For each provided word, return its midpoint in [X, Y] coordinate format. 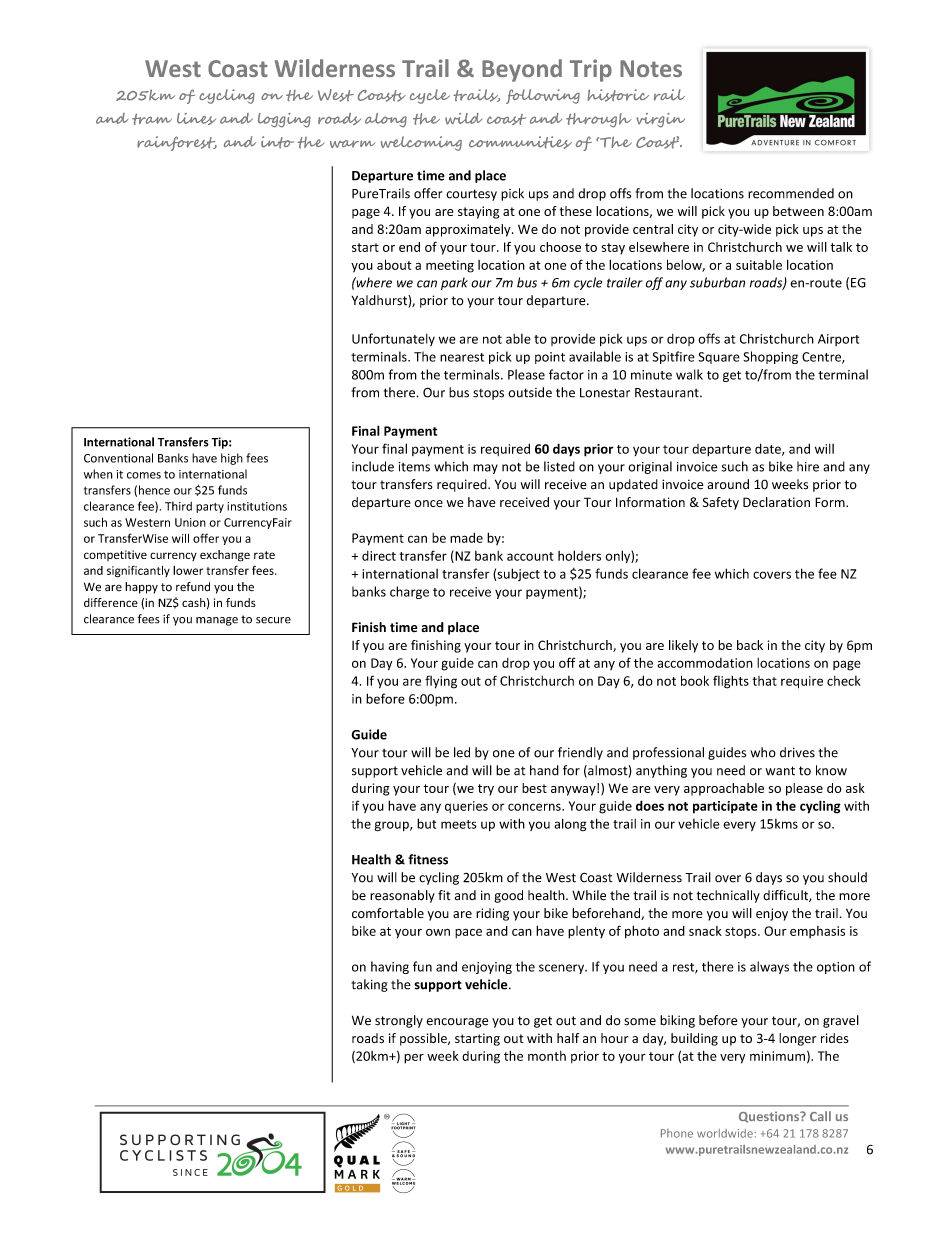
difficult [786, 896]
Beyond [522, 70]
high [232, 459]
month [547, 1056]
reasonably [402, 896]
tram [152, 119]
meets [459, 824]
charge [409, 592]
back [750, 645]
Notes [651, 68]
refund [193, 587]
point [550, 358]
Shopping [770, 357]
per [414, 1059]
